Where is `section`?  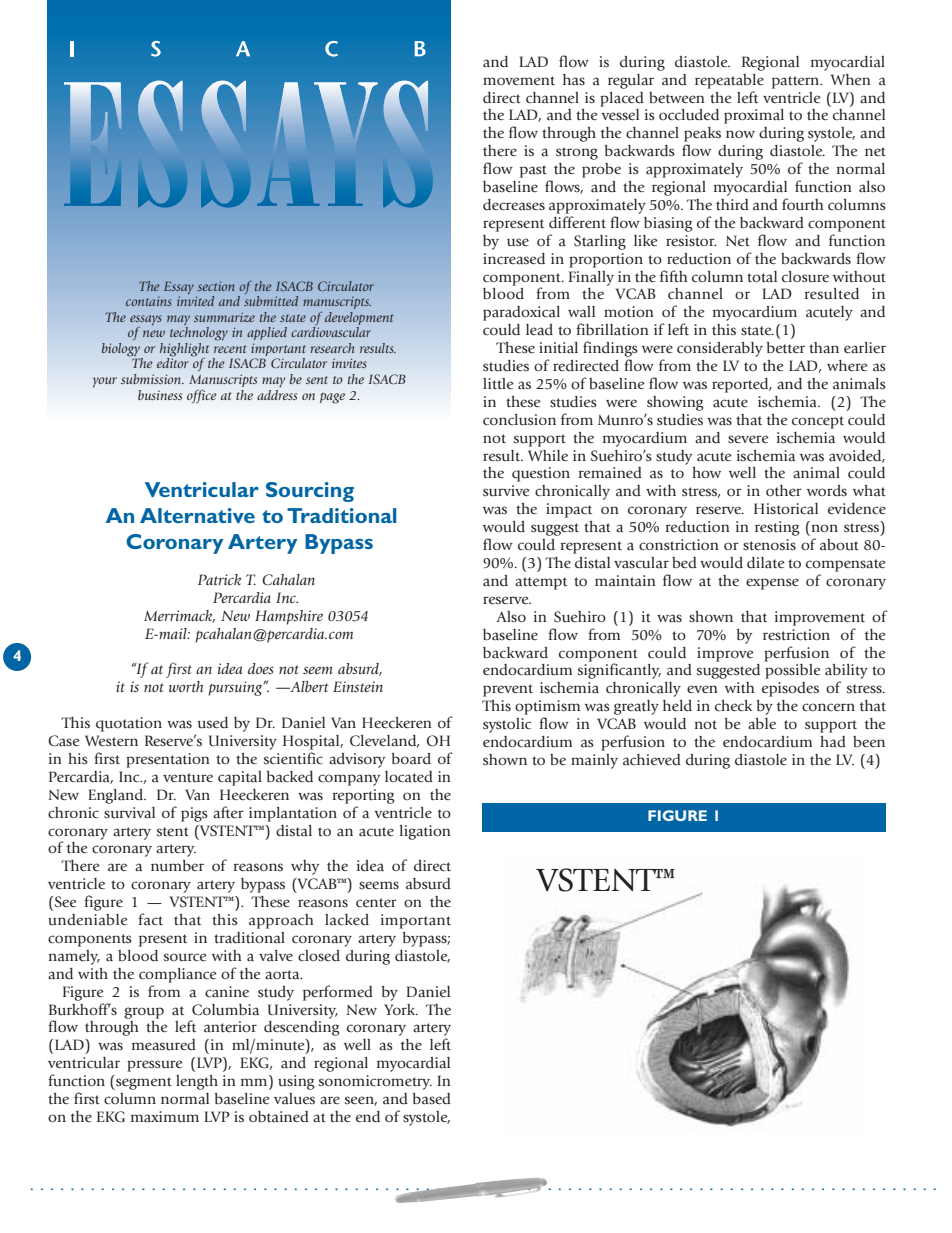
section is located at coordinates (215, 286).
